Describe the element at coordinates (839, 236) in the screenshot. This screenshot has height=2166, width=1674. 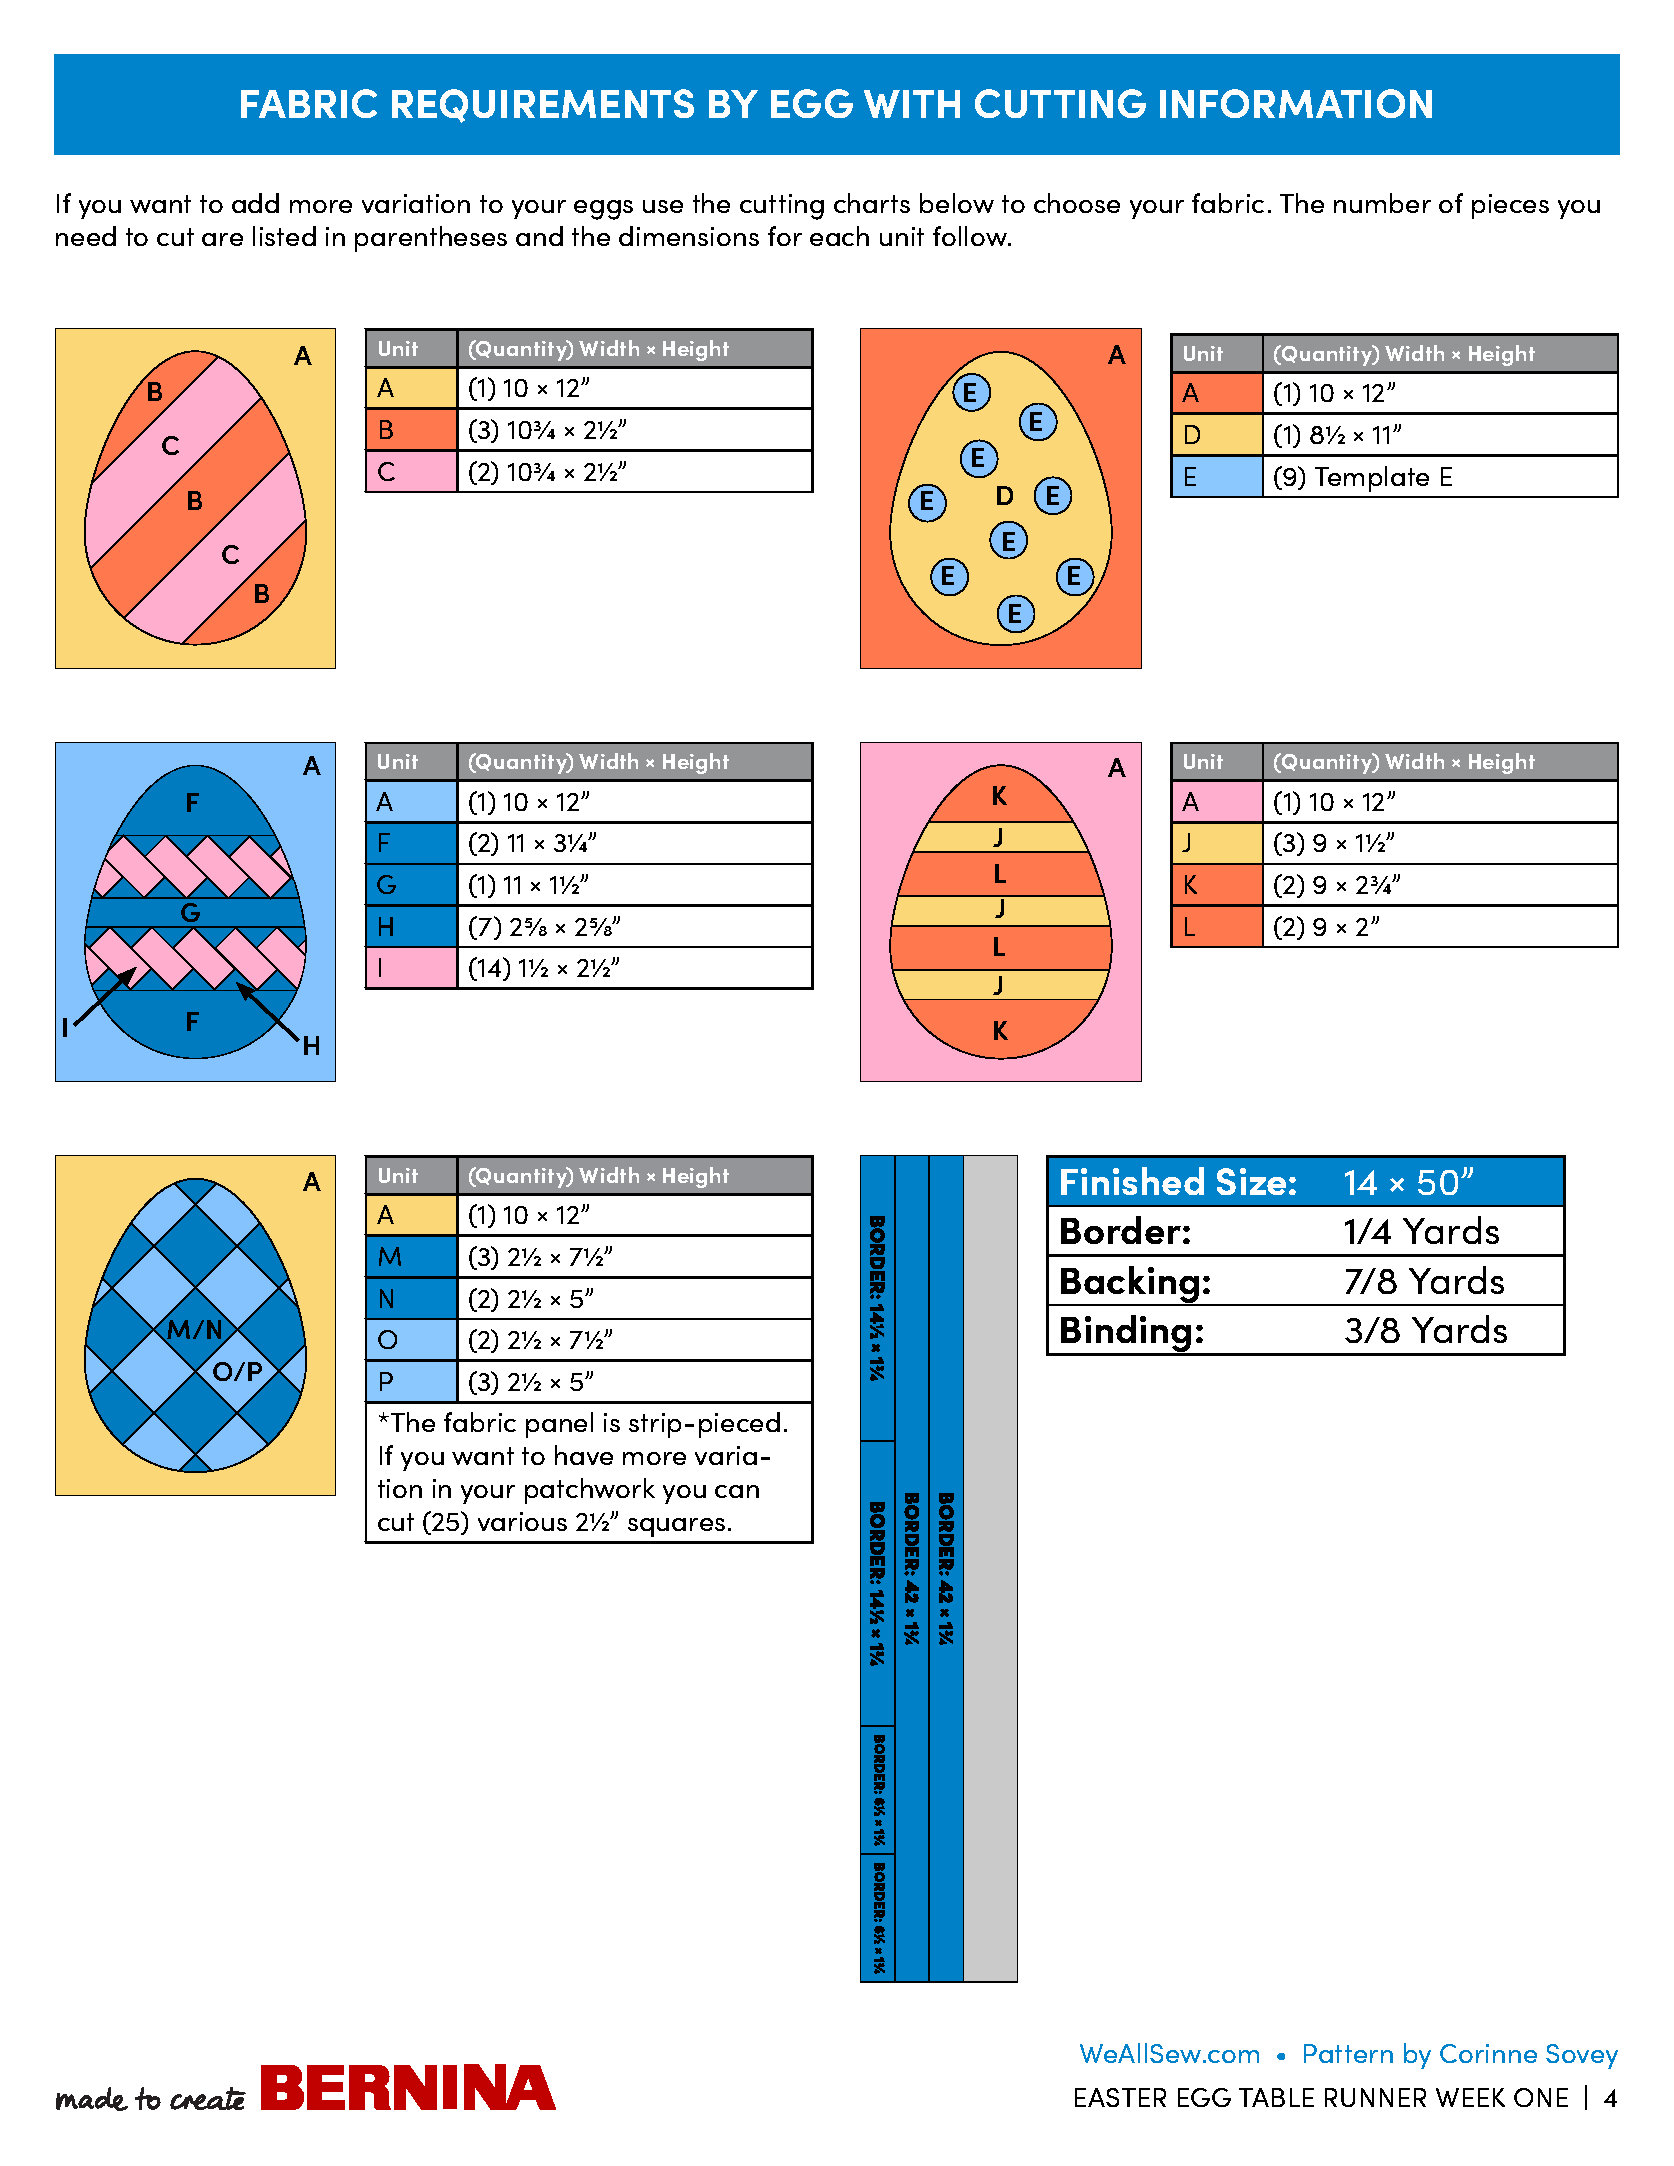
I see `each` at that location.
